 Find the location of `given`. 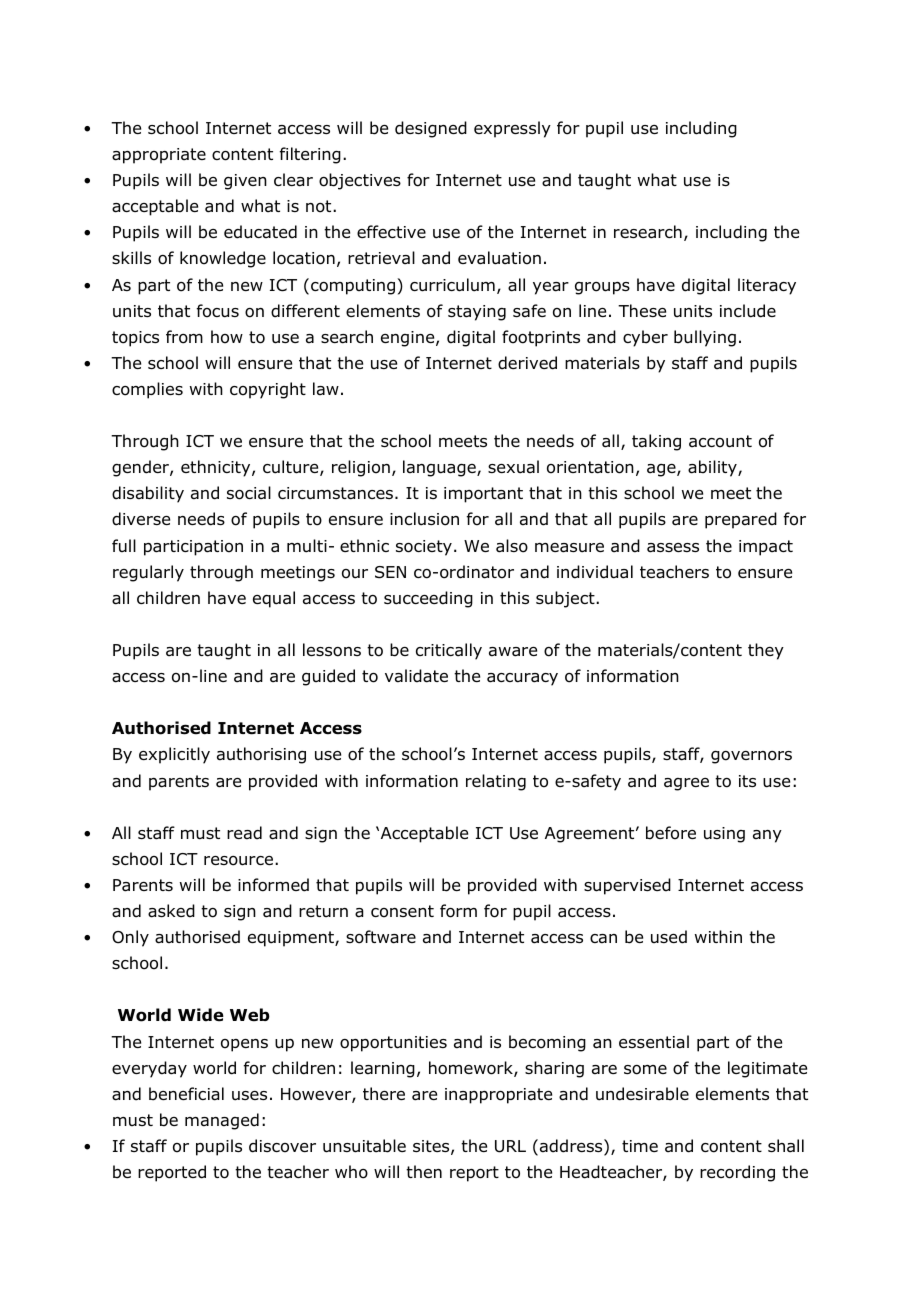

given is located at coordinates (245, 182).
